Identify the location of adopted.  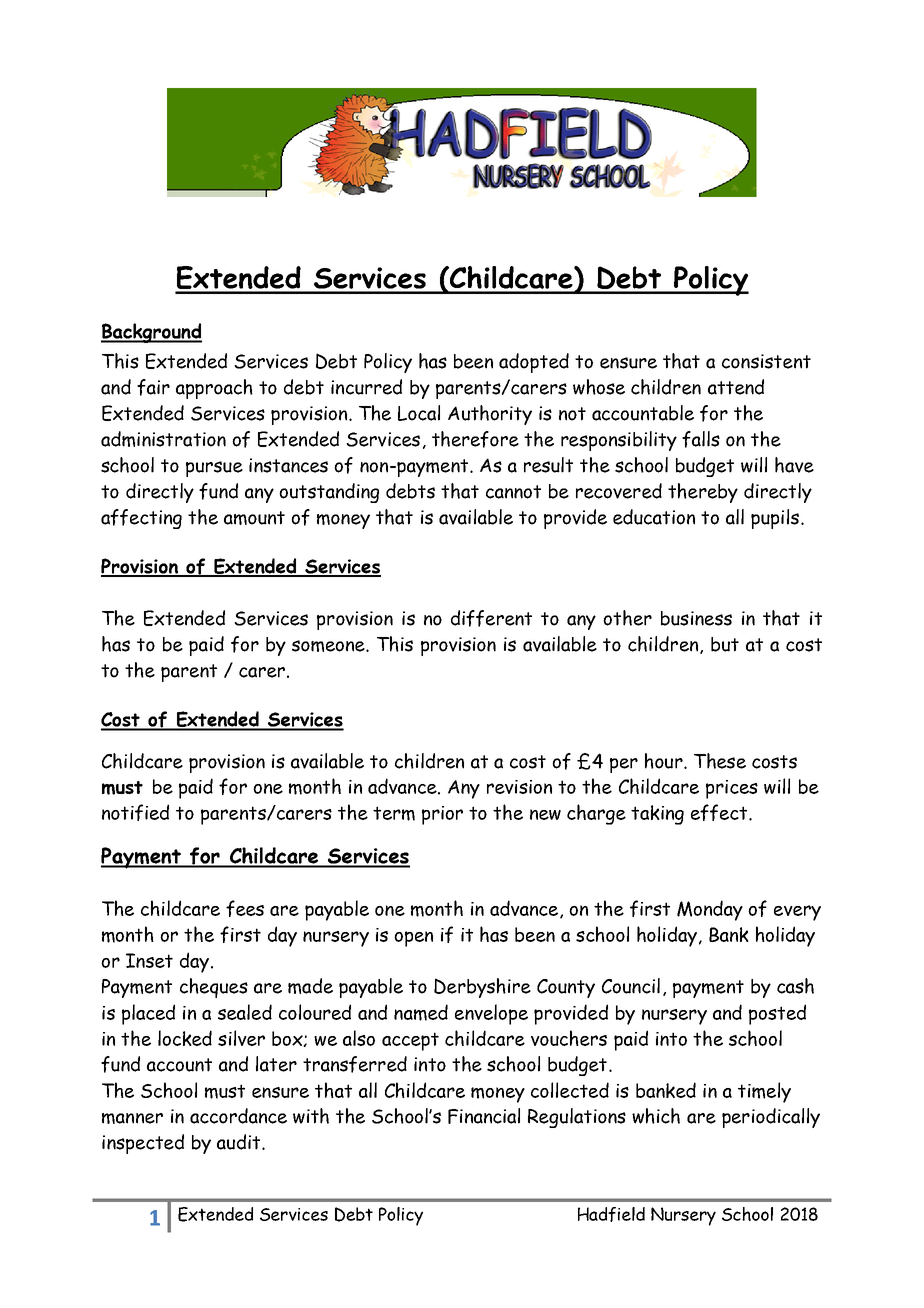
(534, 363).
